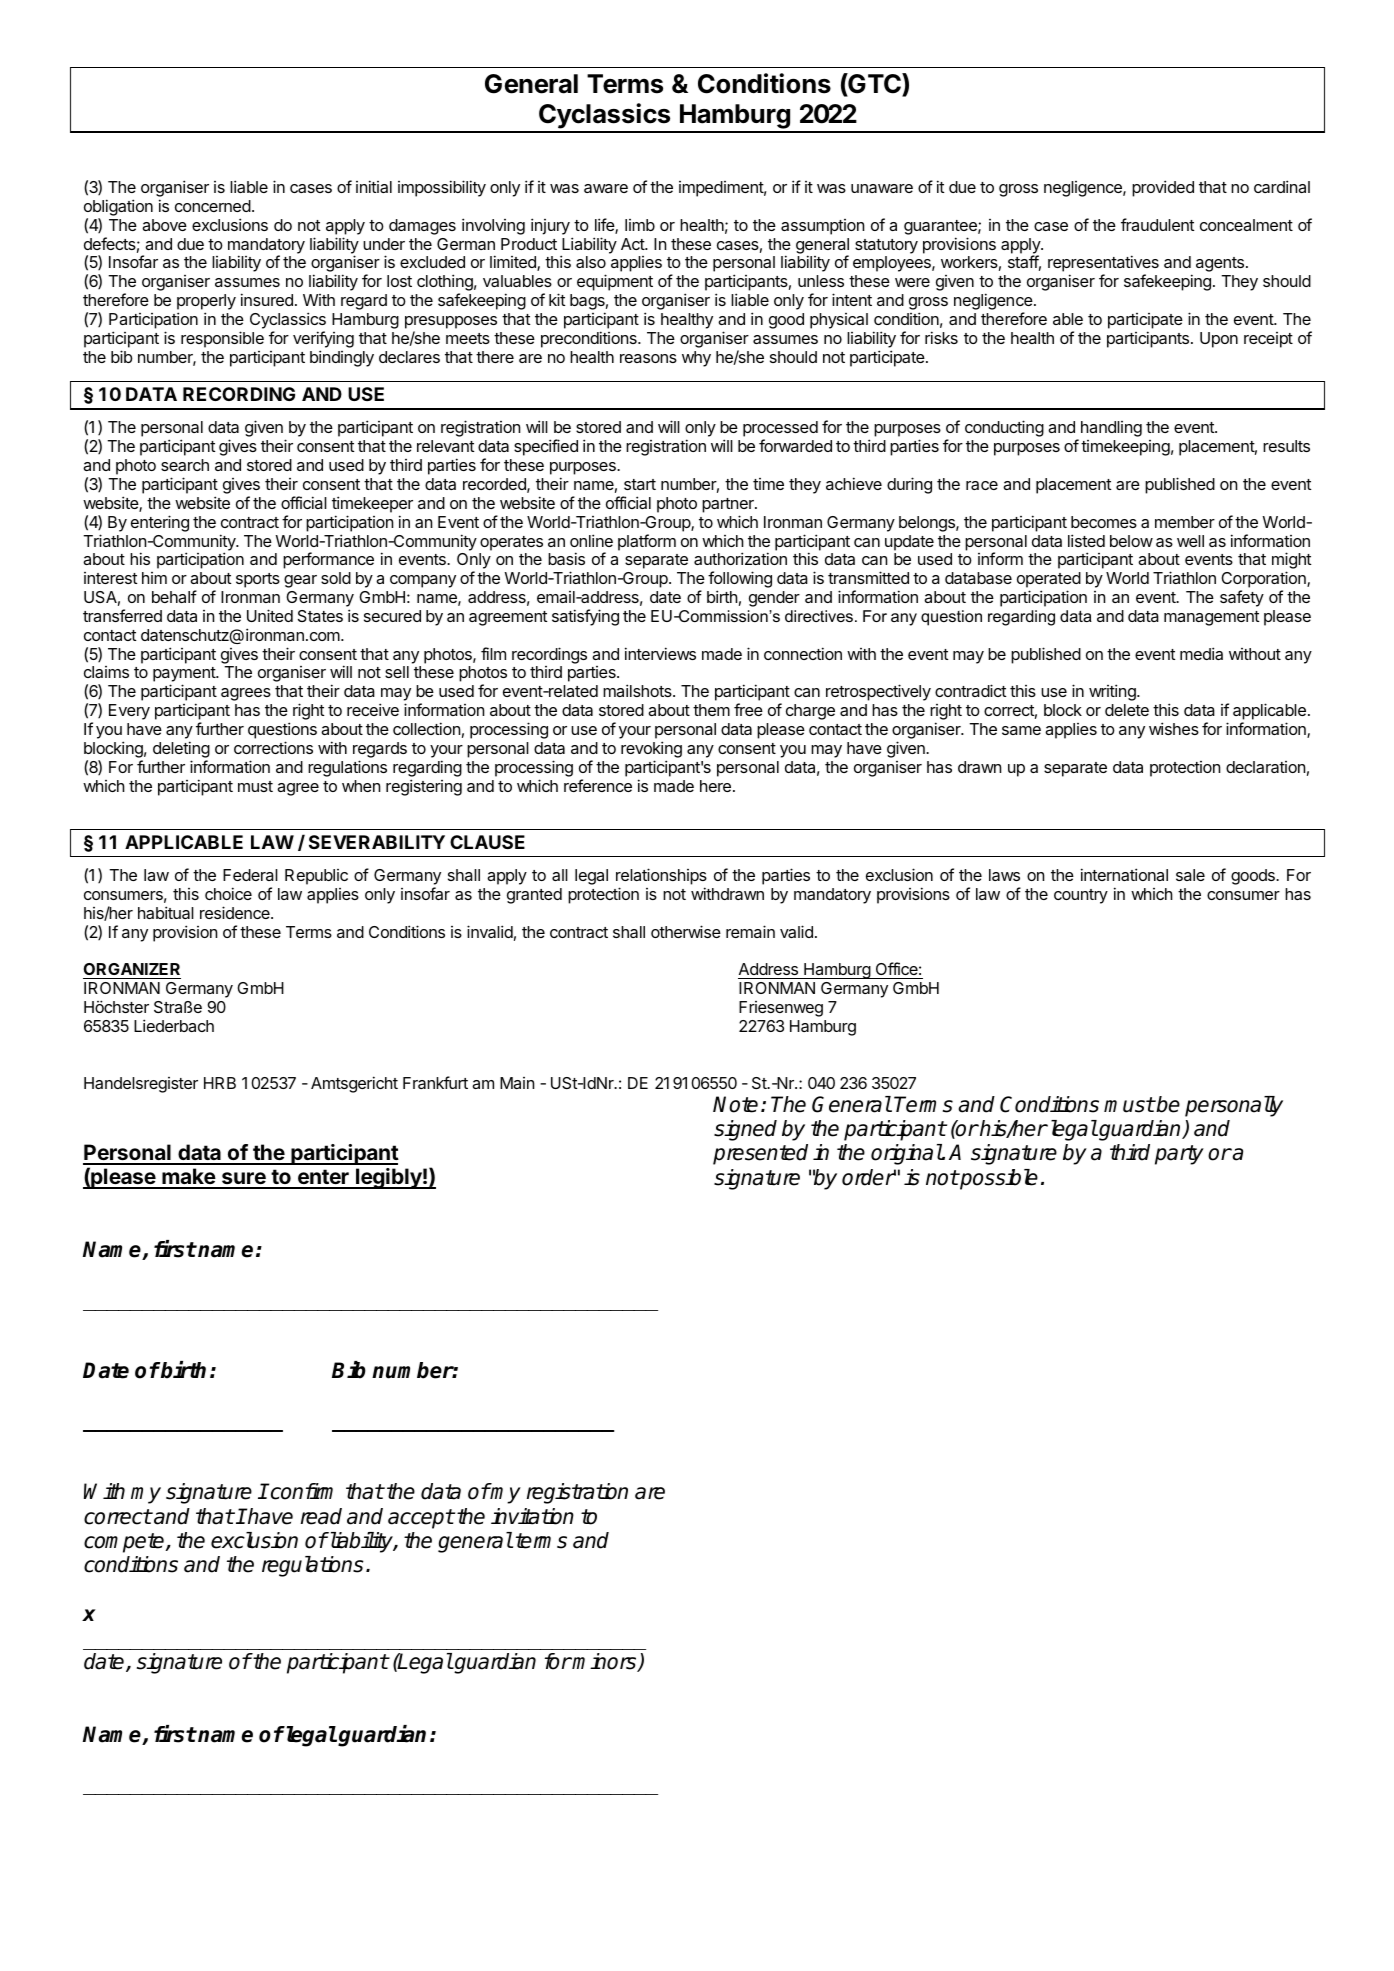 Image resolution: width=1394 pixels, height=1971 pixels. What do you see at coordinates (1174, 728) in the image?
I see `wishes` at bounding box center [1174, 728].
